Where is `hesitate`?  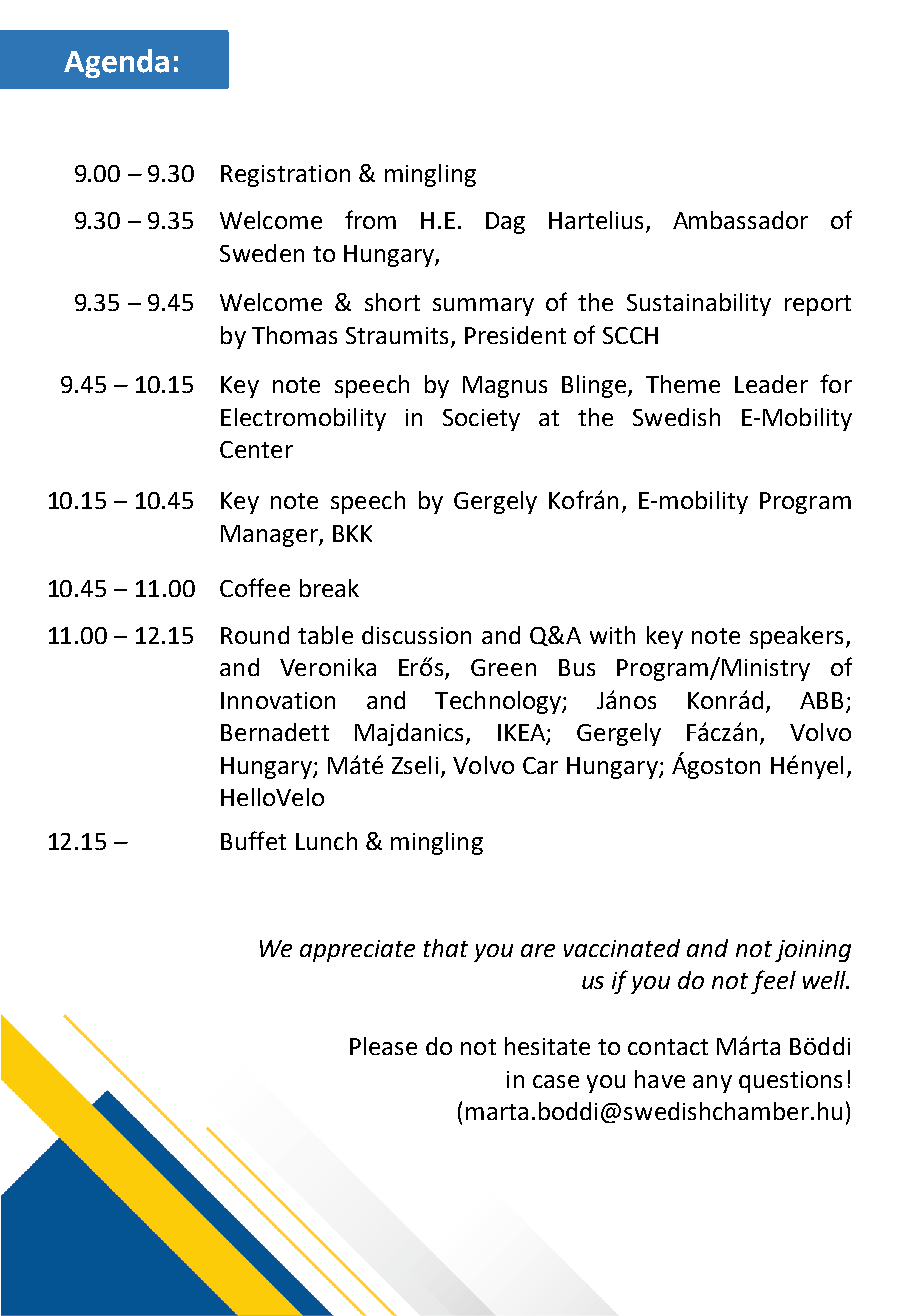 hesitate is located at coordinates (547, 1046).
